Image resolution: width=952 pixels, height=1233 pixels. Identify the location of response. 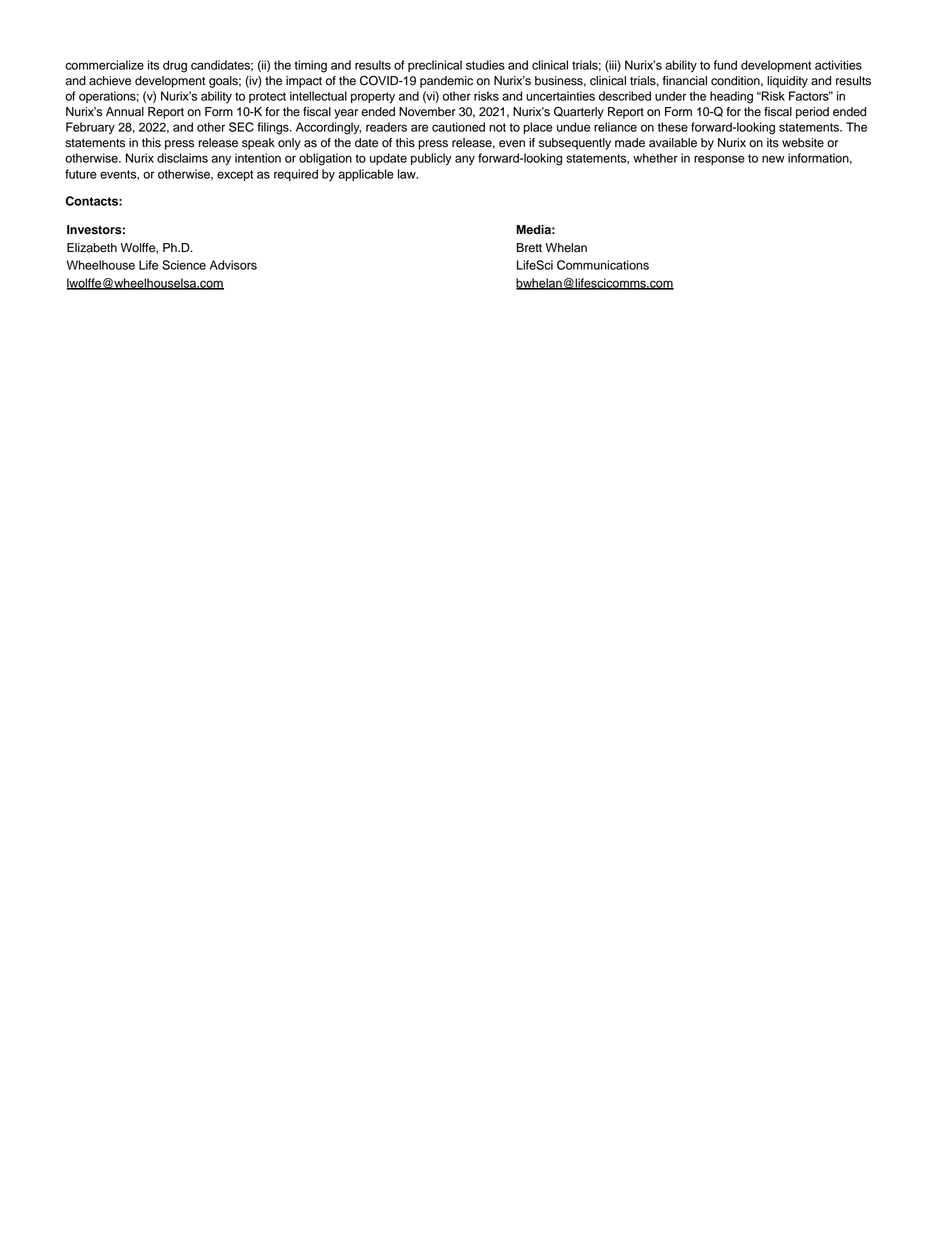
(719, 160).
